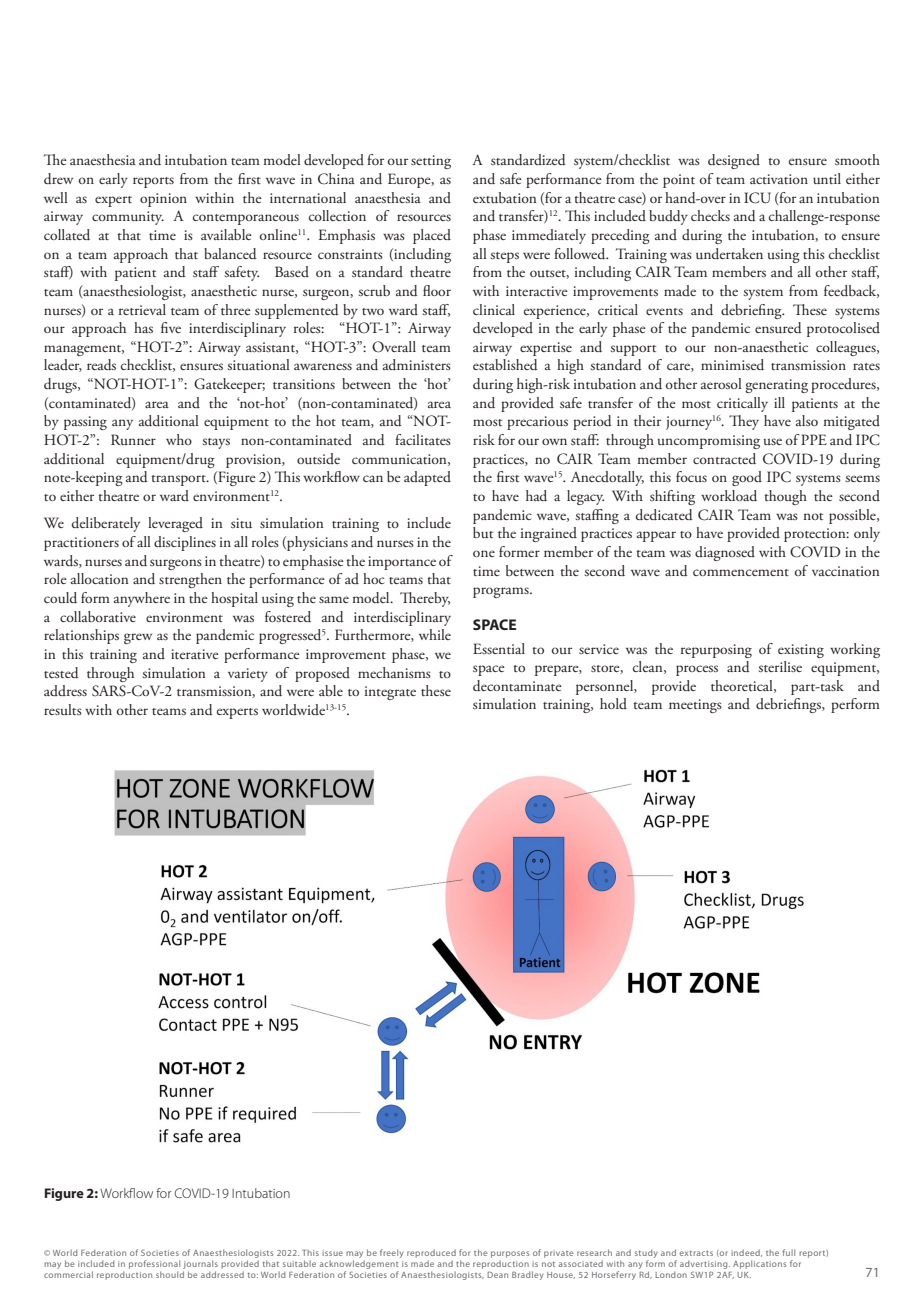 This screenshot has width=924, height=1308. What do you see at coordinates (517, 686) in the screenshot?
I see `decontaminate` at bounding box center [517, 686].
